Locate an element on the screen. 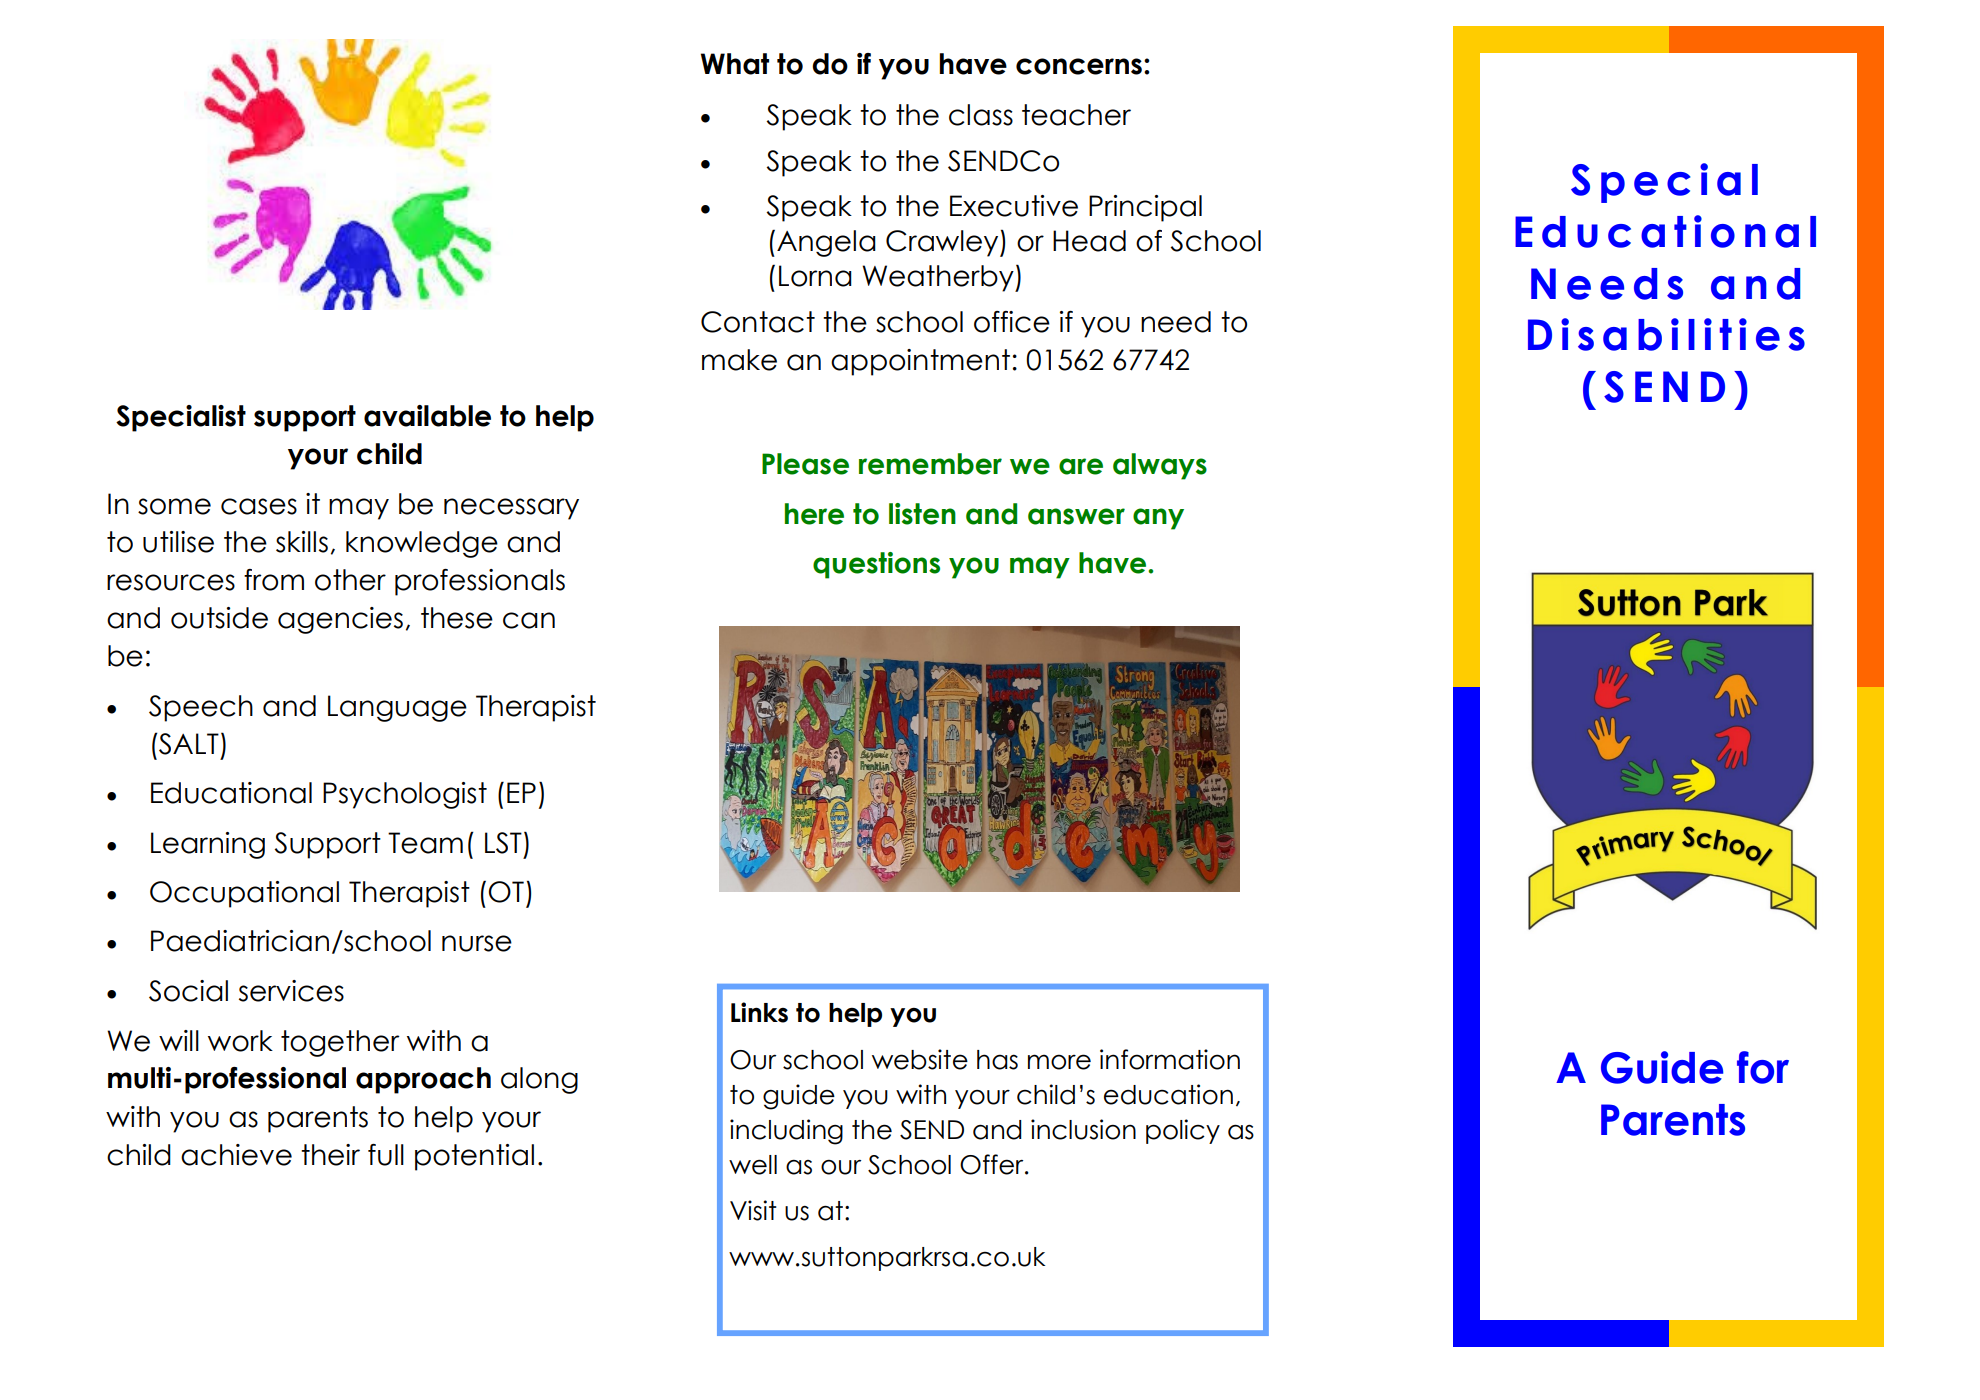 The width and height of the screenshot is (1980, 1400). teacher is located at coordinates (1076, 115).
